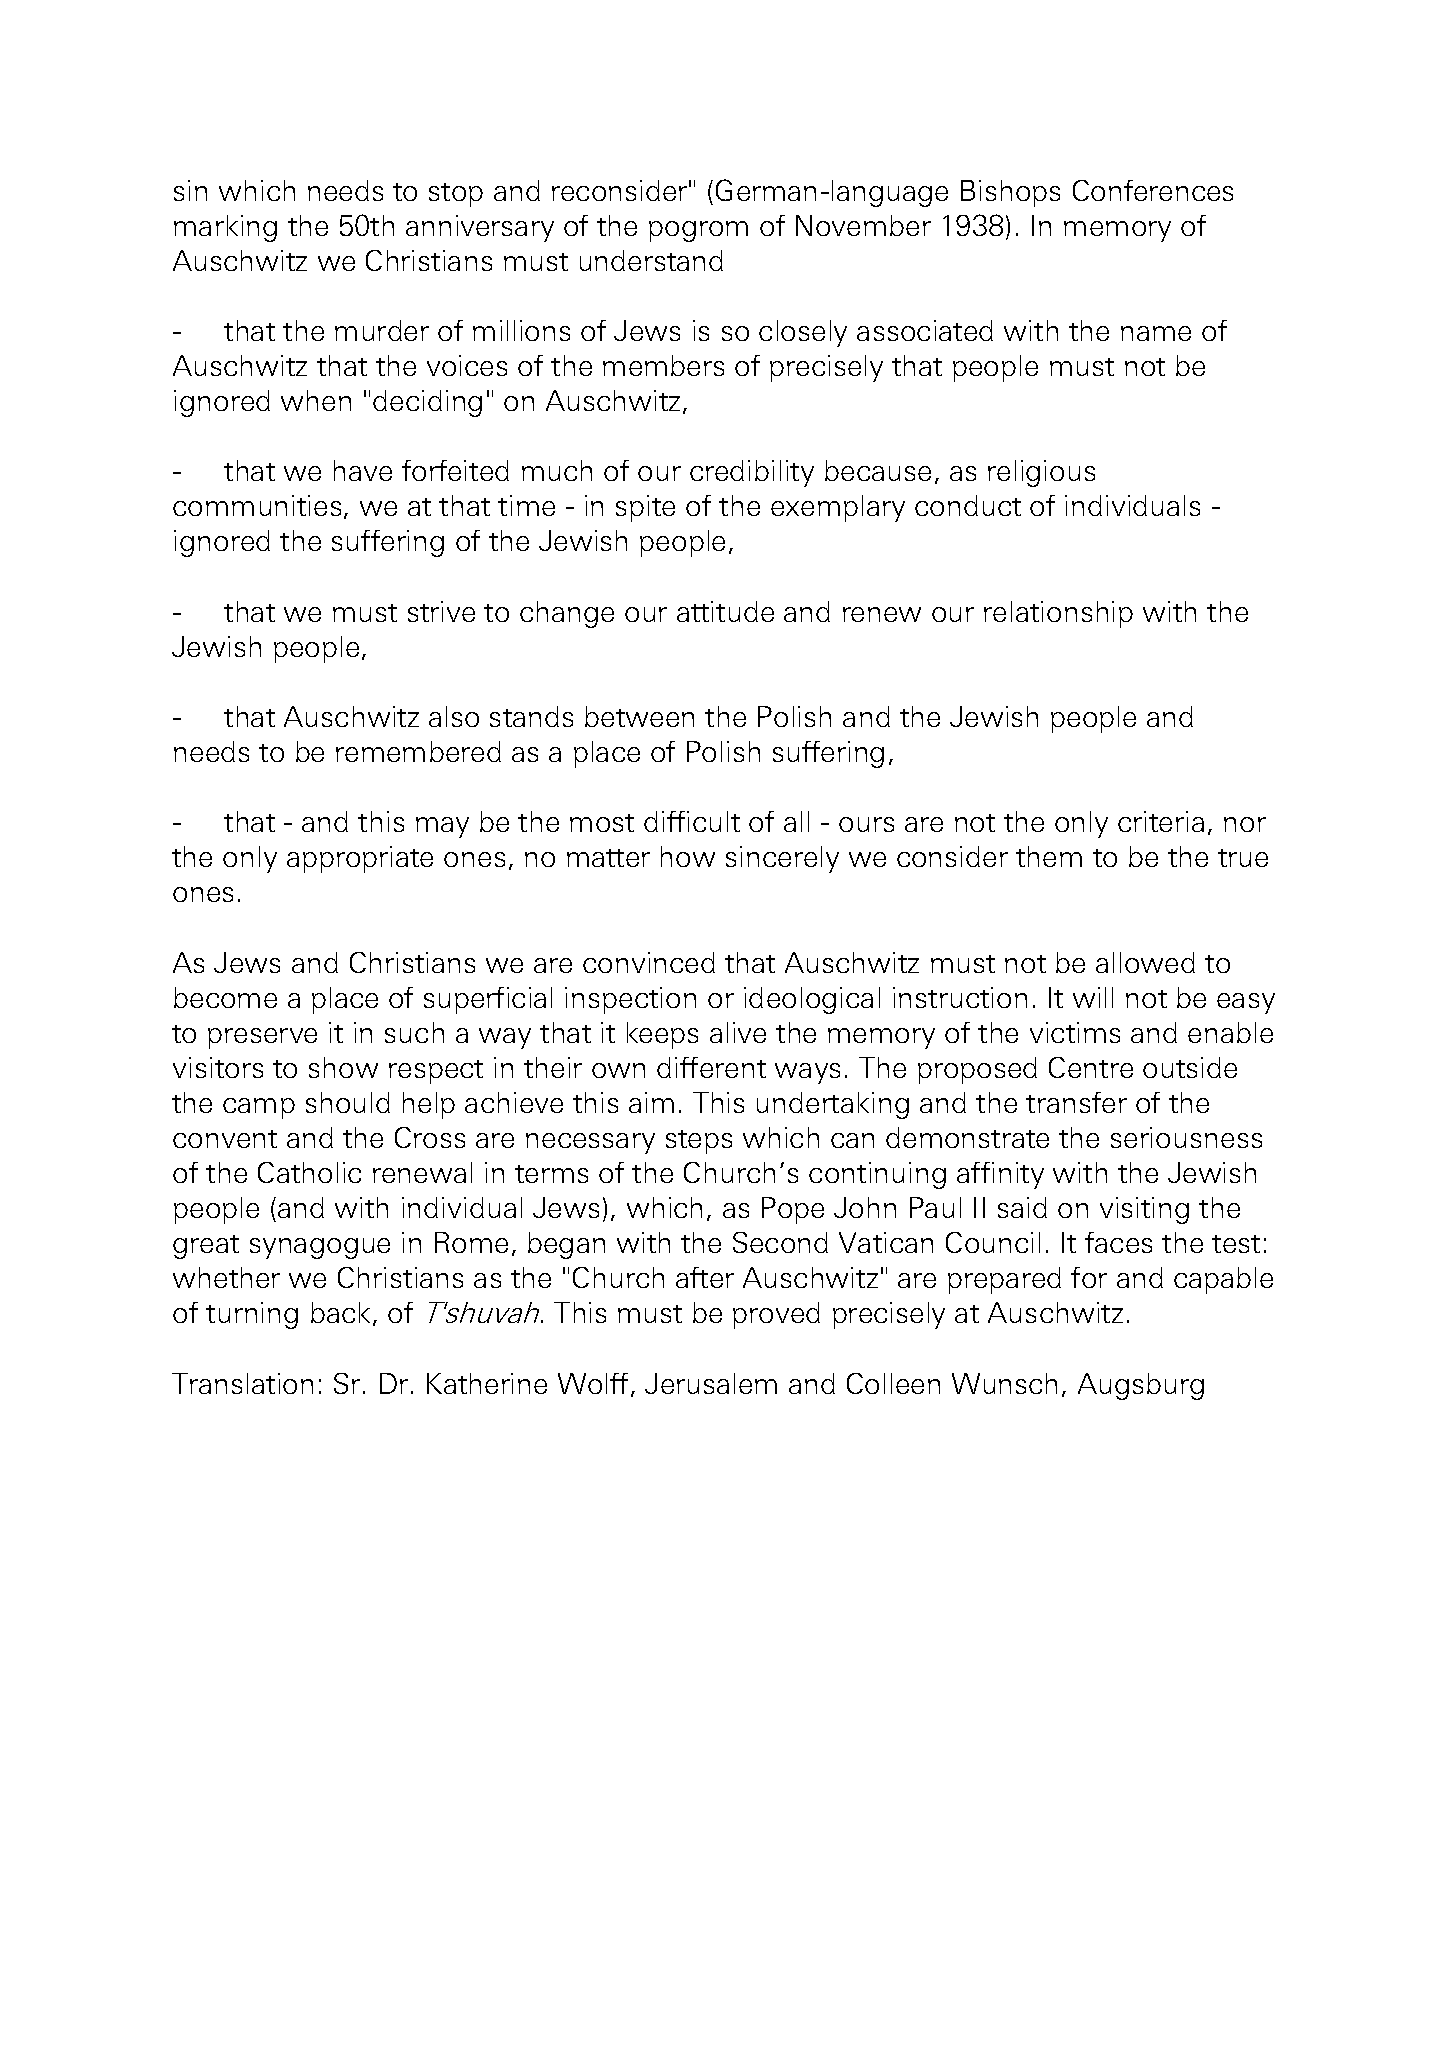 This screenshot has width=1451, height=2051. I want to click on criteria, so click(1161, 821).
